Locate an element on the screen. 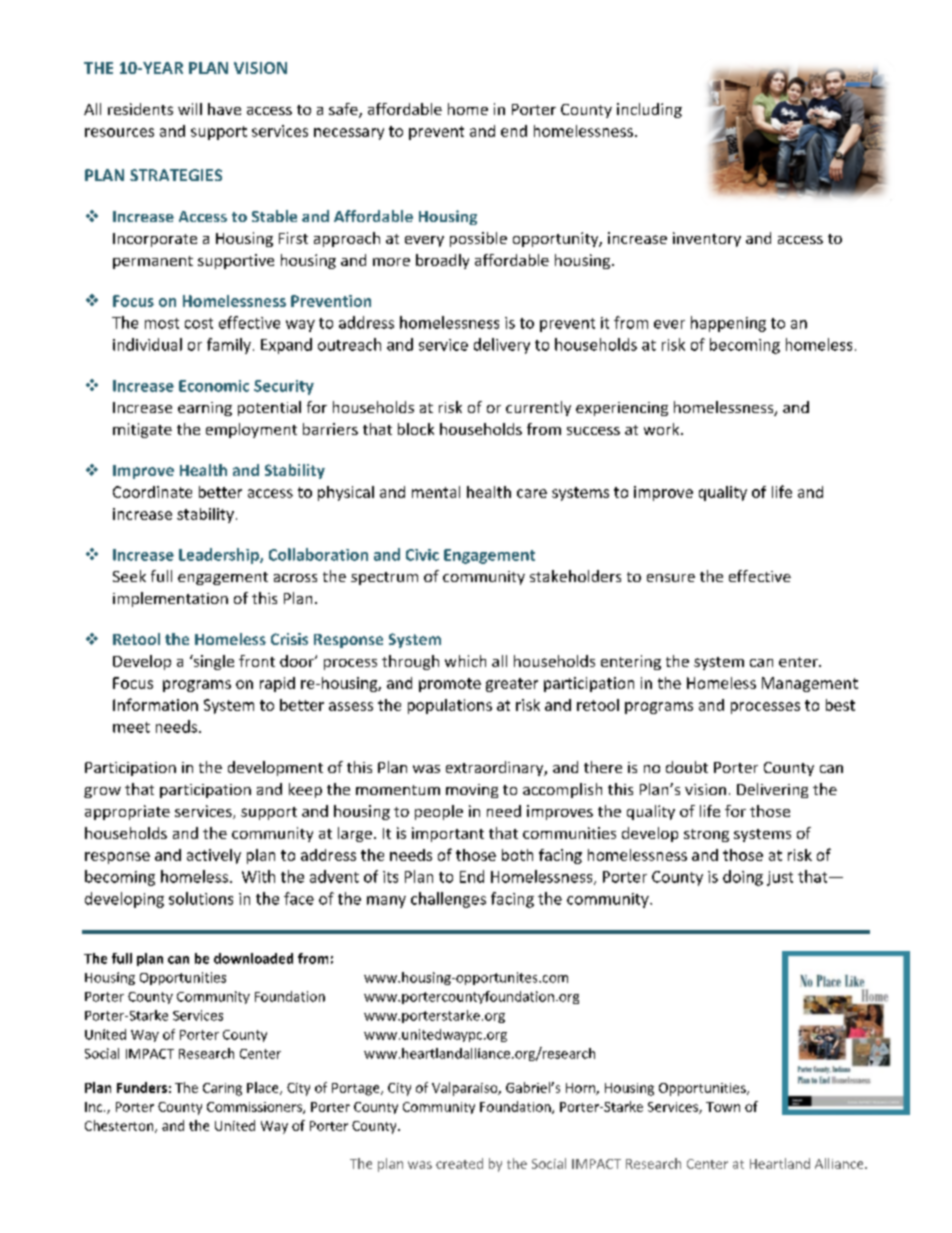  doing is located at coordinates (743, 878).
